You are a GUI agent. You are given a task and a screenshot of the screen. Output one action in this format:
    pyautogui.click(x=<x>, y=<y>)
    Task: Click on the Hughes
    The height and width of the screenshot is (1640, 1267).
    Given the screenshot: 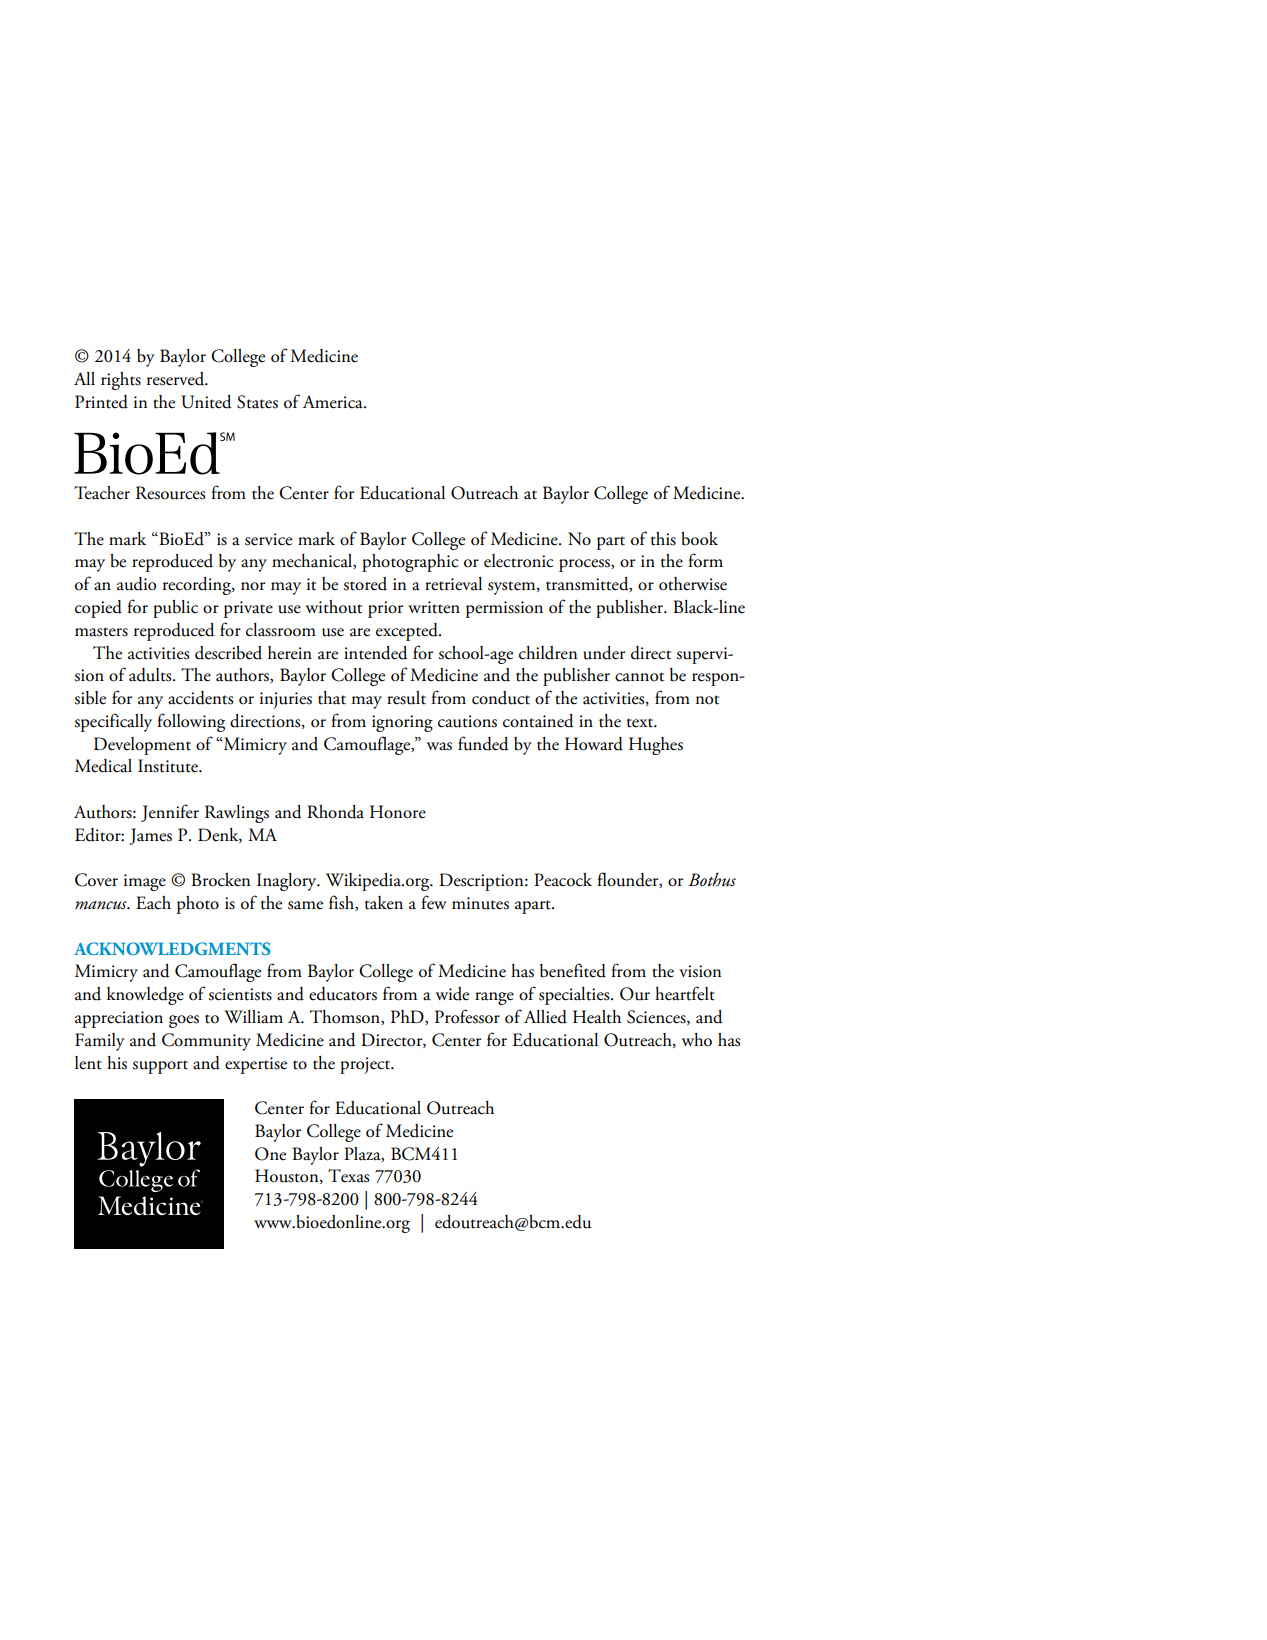 What is the action you would take?
    pyautogui.click(x=656, y=746)
